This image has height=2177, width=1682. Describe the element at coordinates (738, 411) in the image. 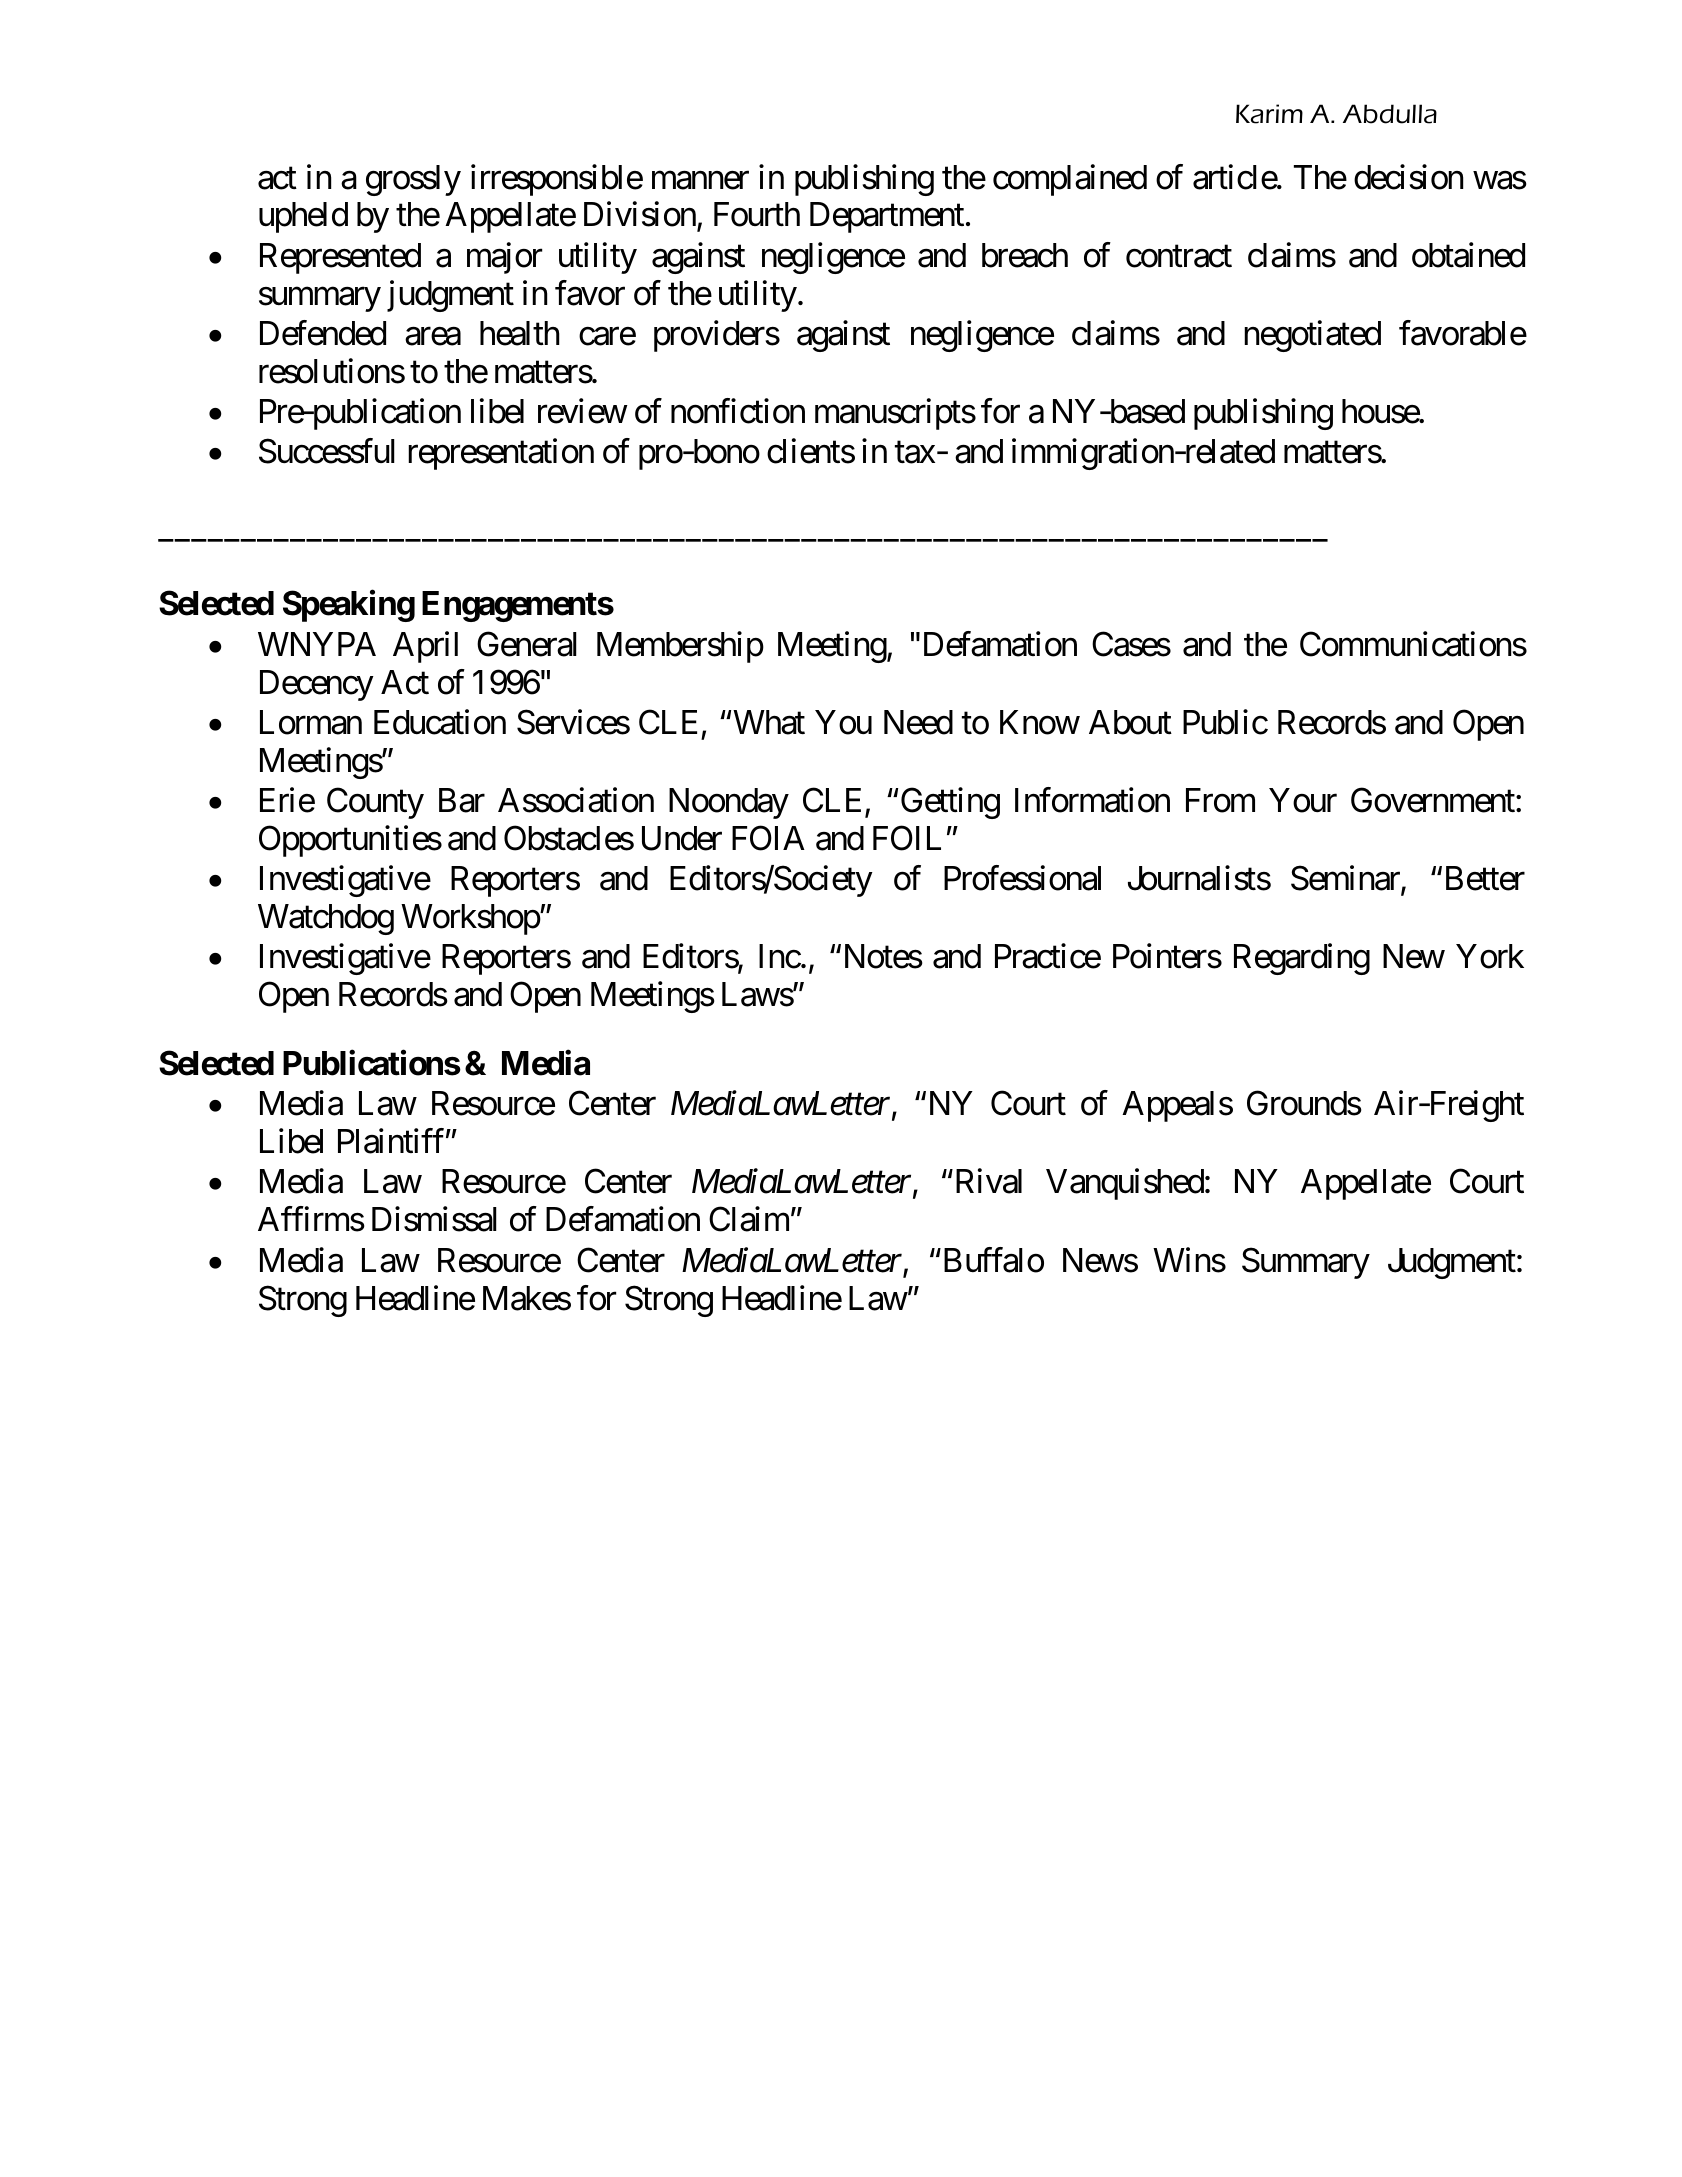

I see `nonfiction` at that location.
